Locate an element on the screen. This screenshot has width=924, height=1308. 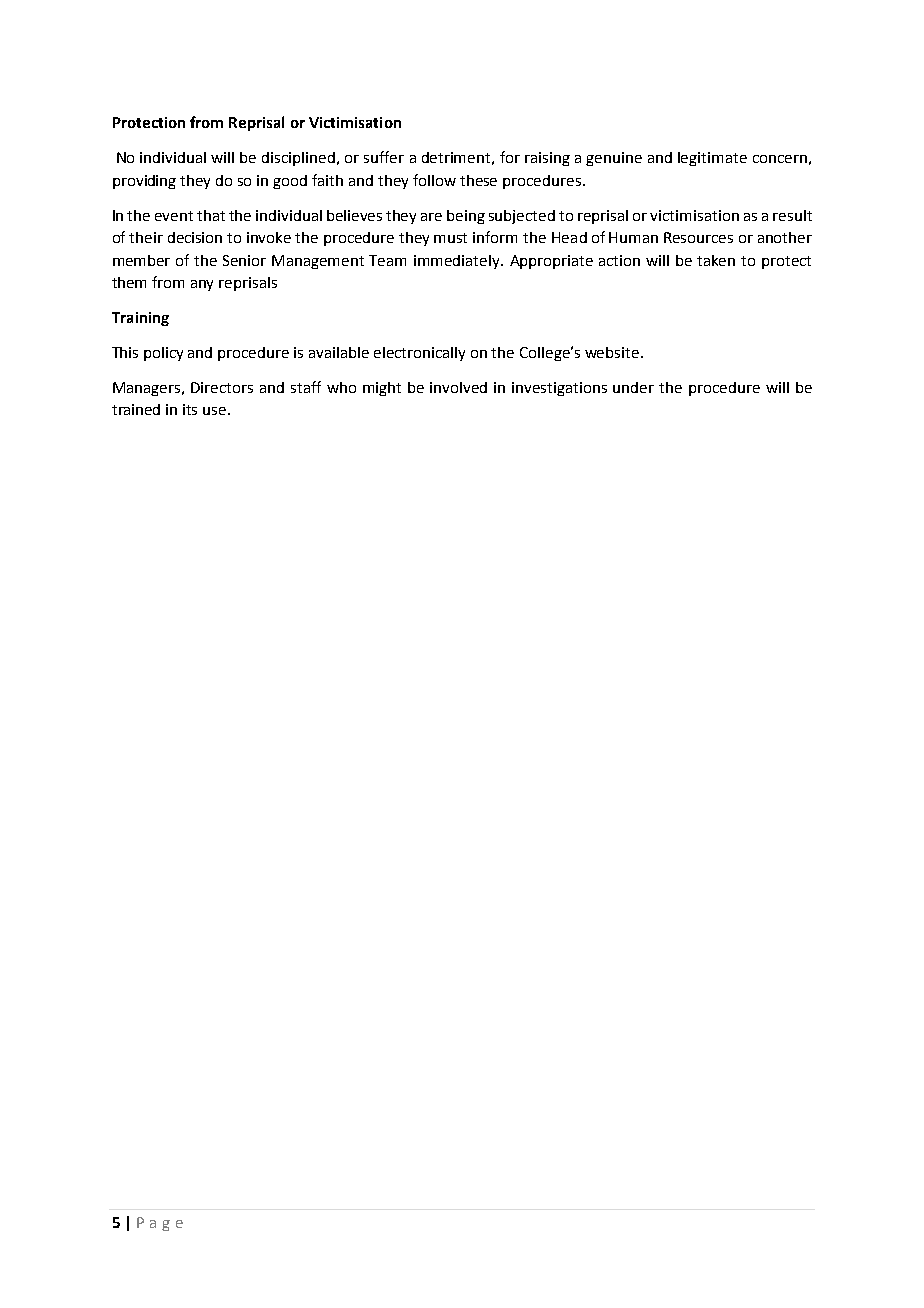
its is located at coordinates (190, 409).
